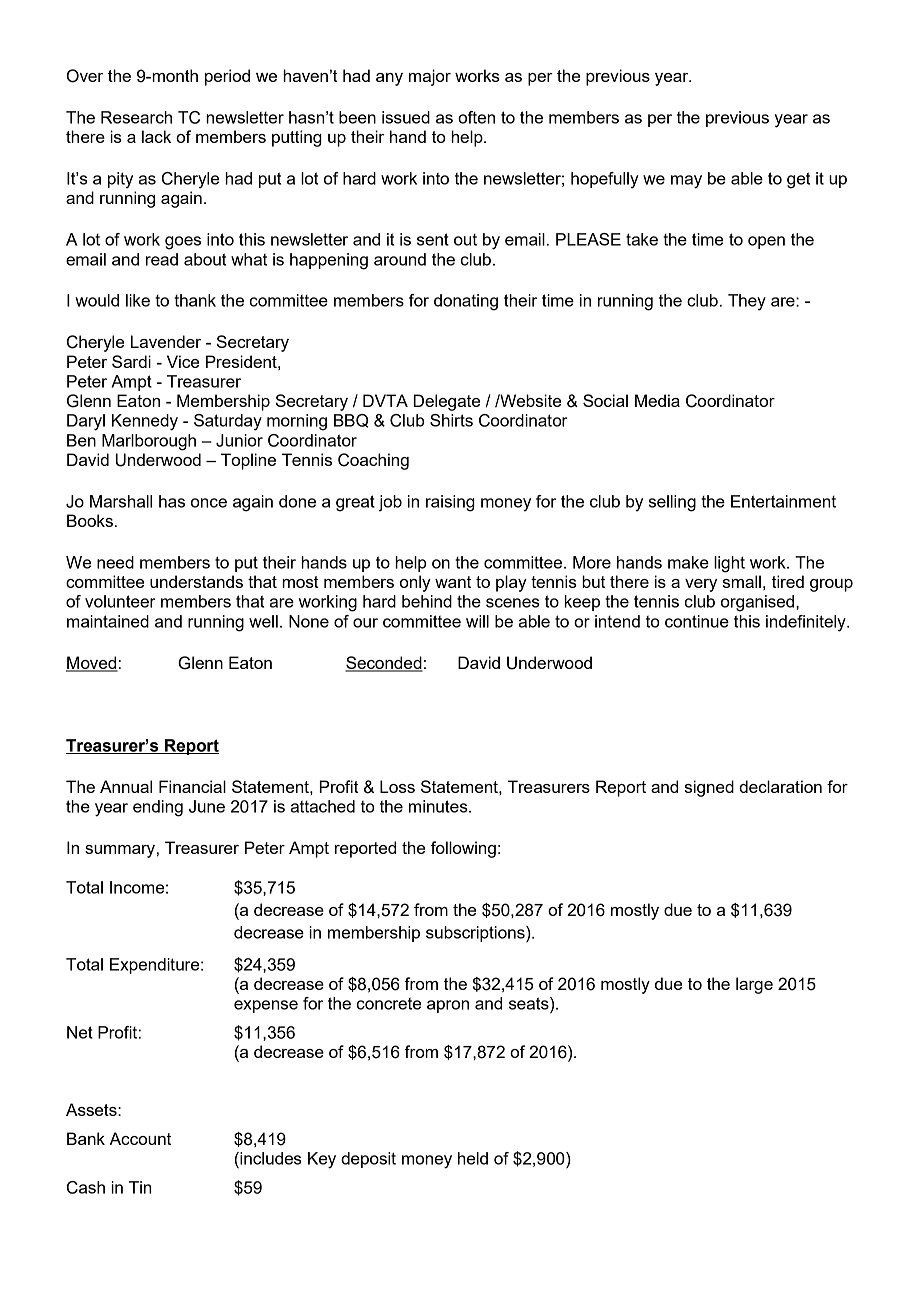  I want to click on They, so click(747, 302).
